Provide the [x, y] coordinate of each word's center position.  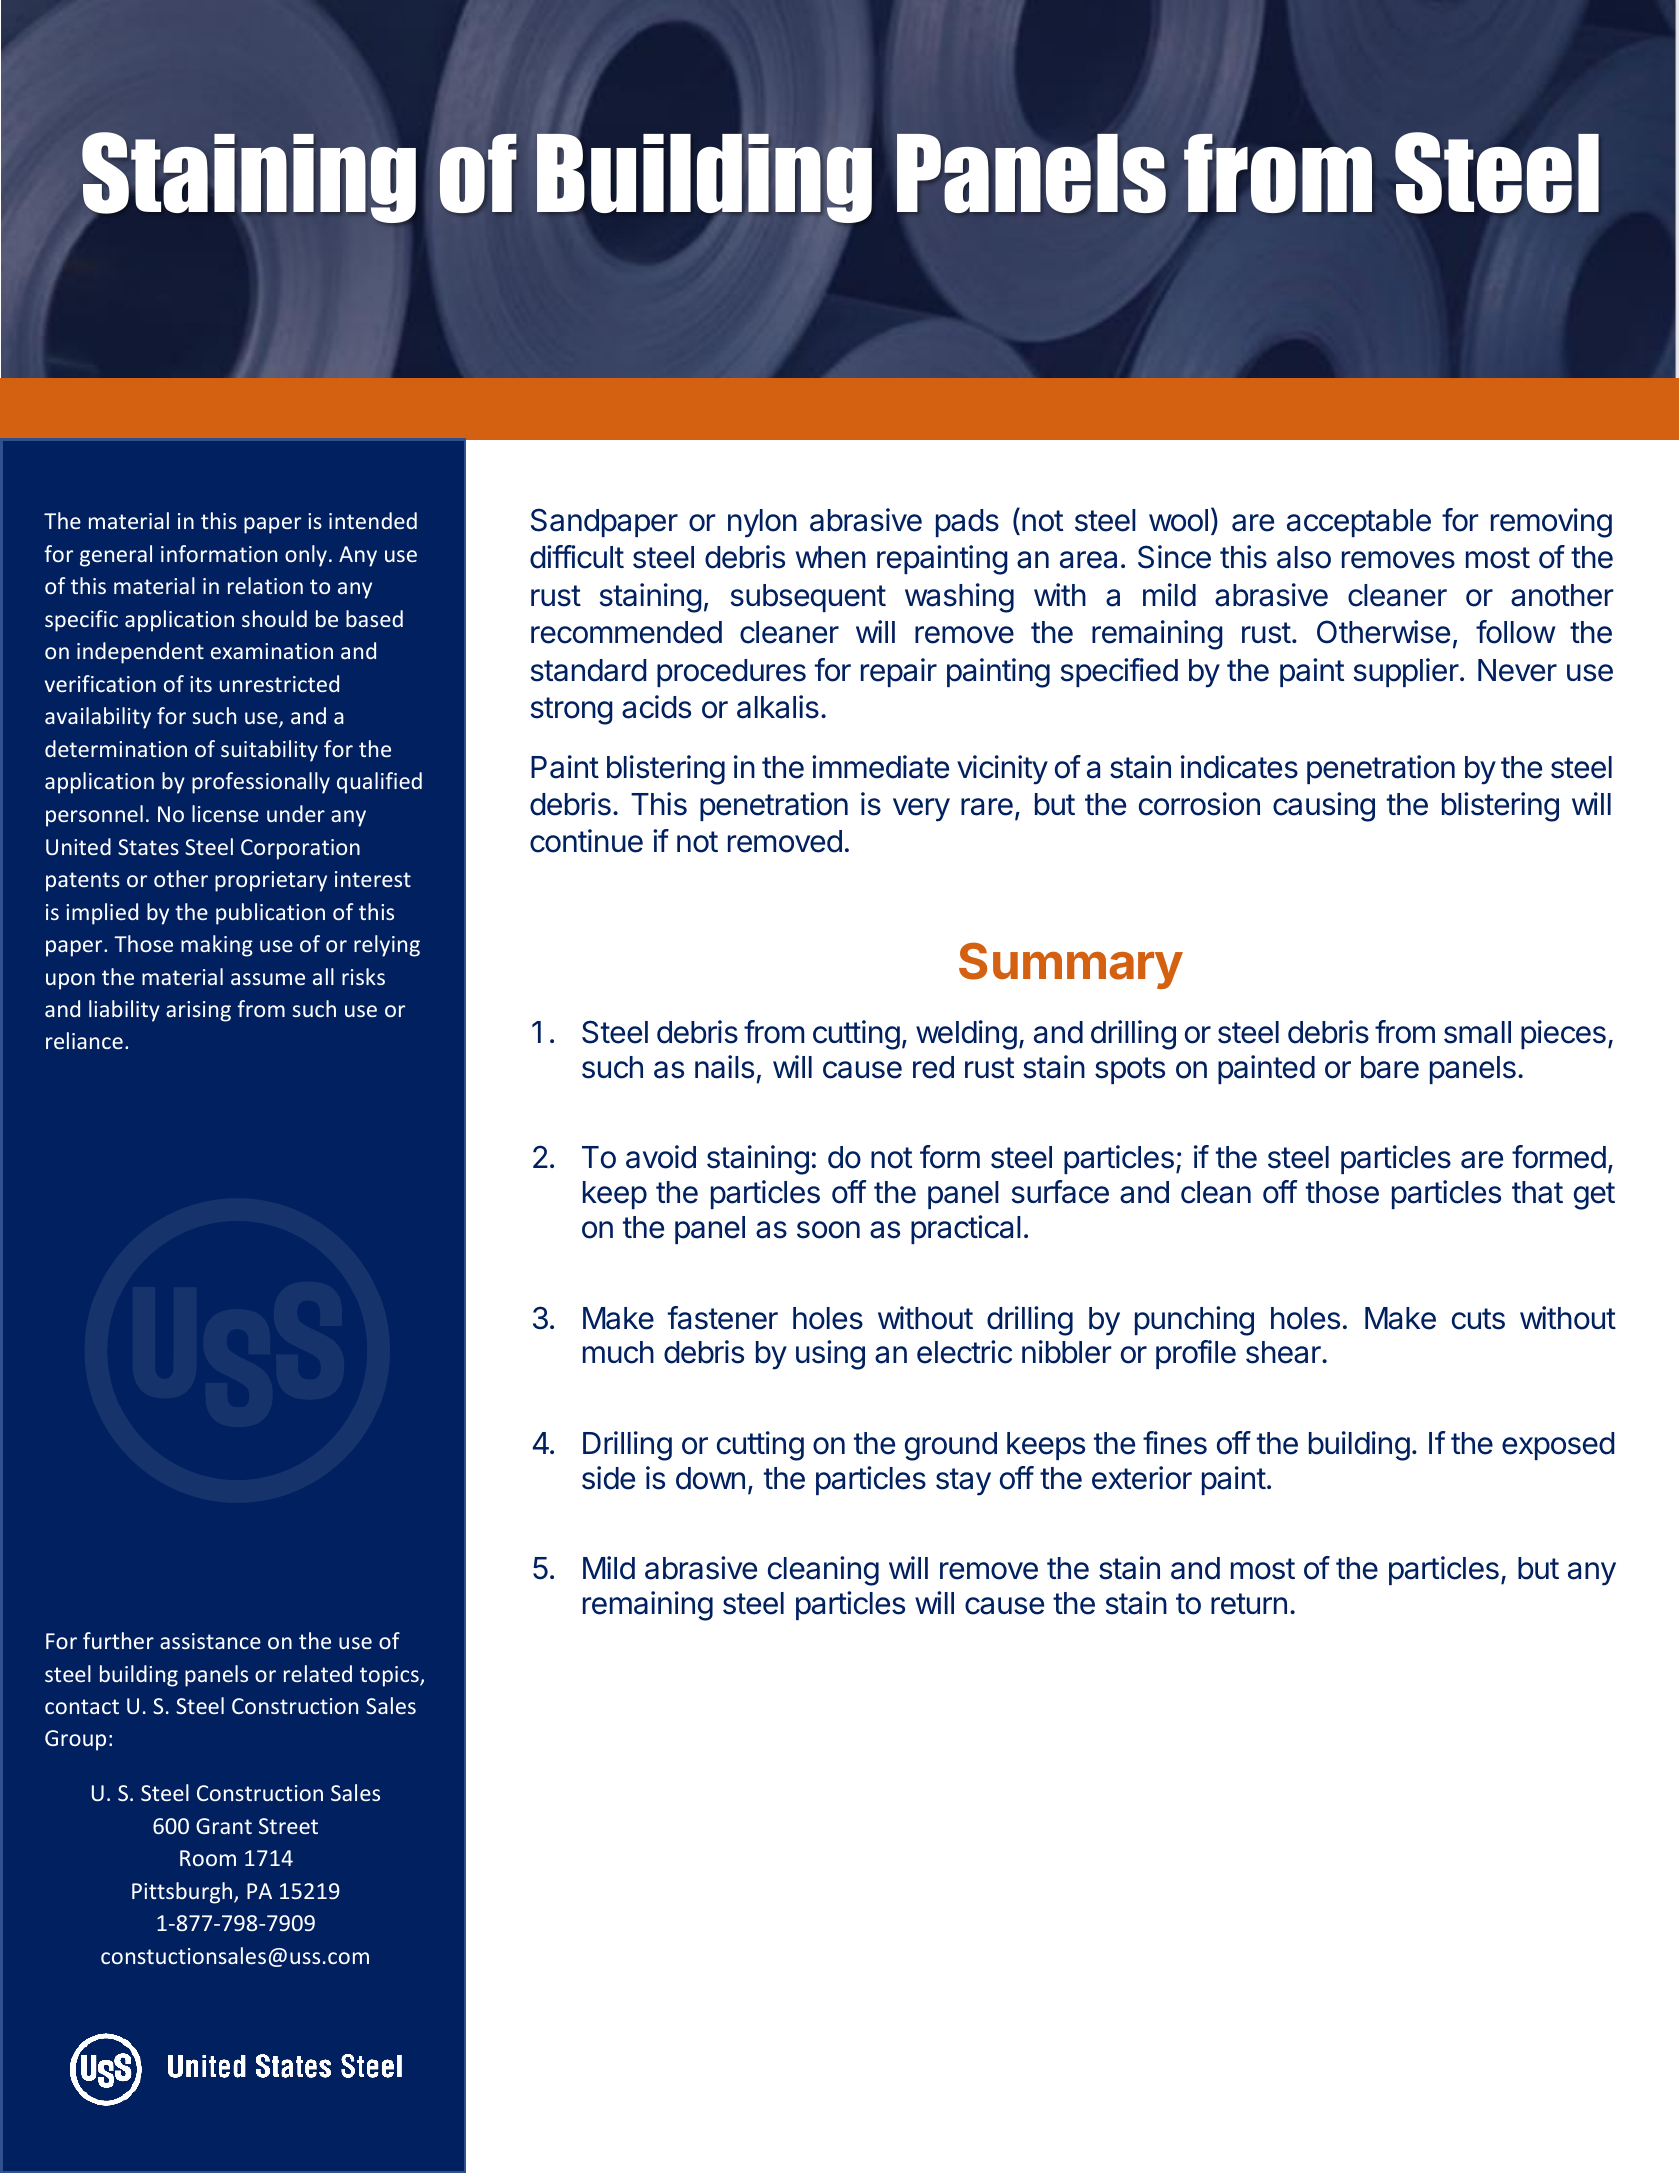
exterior [1142, 1478]
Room [208, 1858]
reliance [84, 1040]
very [921, 810]
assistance [210, 1641]
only [306, 556]
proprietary [271, 881]
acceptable [1359, 523]
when [831, 557]
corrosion [1199, 804]
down [710, 1478]
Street [288, 1826]
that [1537, 1192]
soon [828, 1230]
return [1249, 1604]
